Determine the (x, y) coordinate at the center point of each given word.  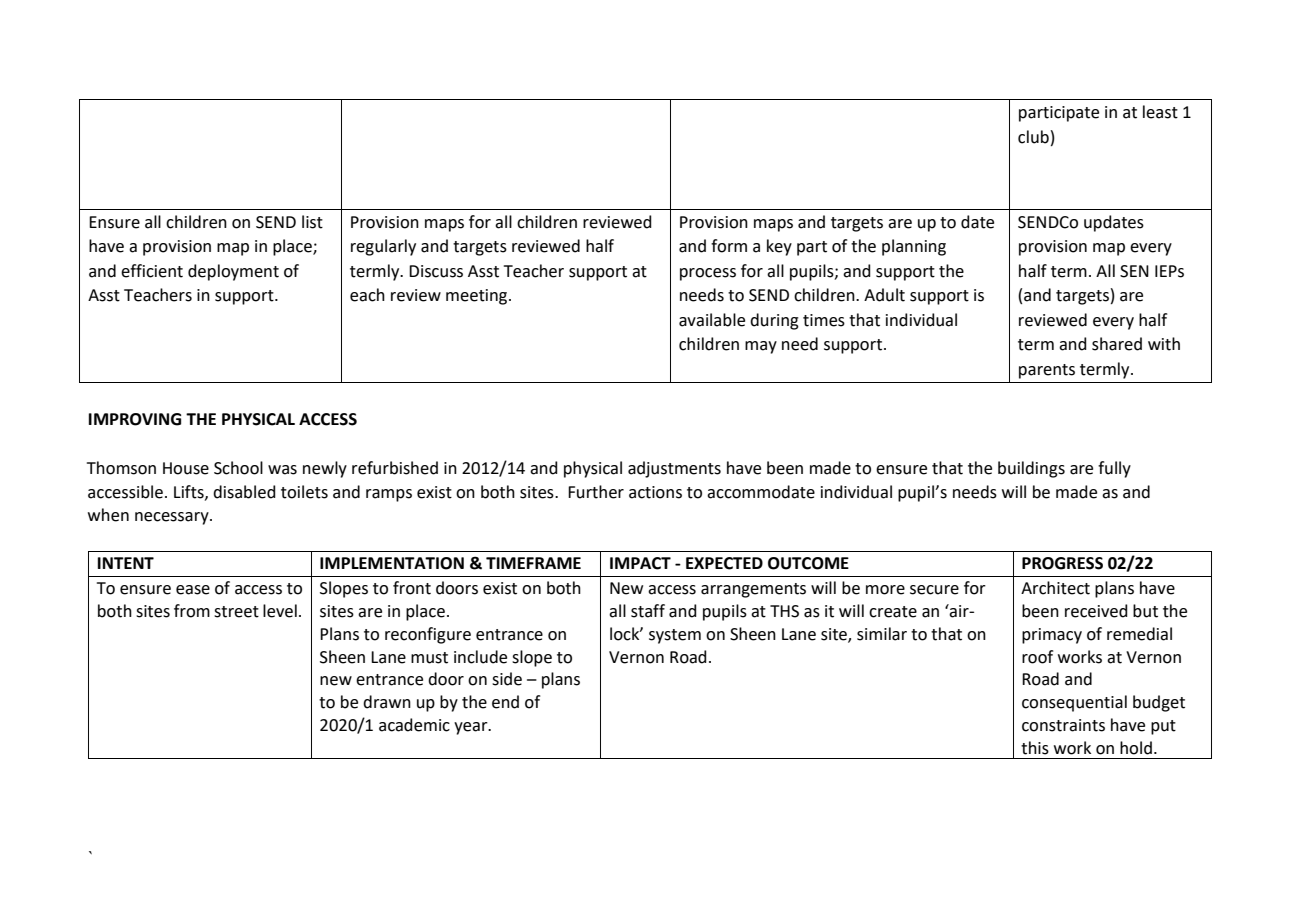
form (729, 246)
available (712, 320)
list (312, 222)
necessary (173, 518)
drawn (387, 702)
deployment (233, 272)
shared (1117, 344)
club (1033, 137)
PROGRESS (1062, 563)
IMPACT (640, 563)
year (472, 728)
